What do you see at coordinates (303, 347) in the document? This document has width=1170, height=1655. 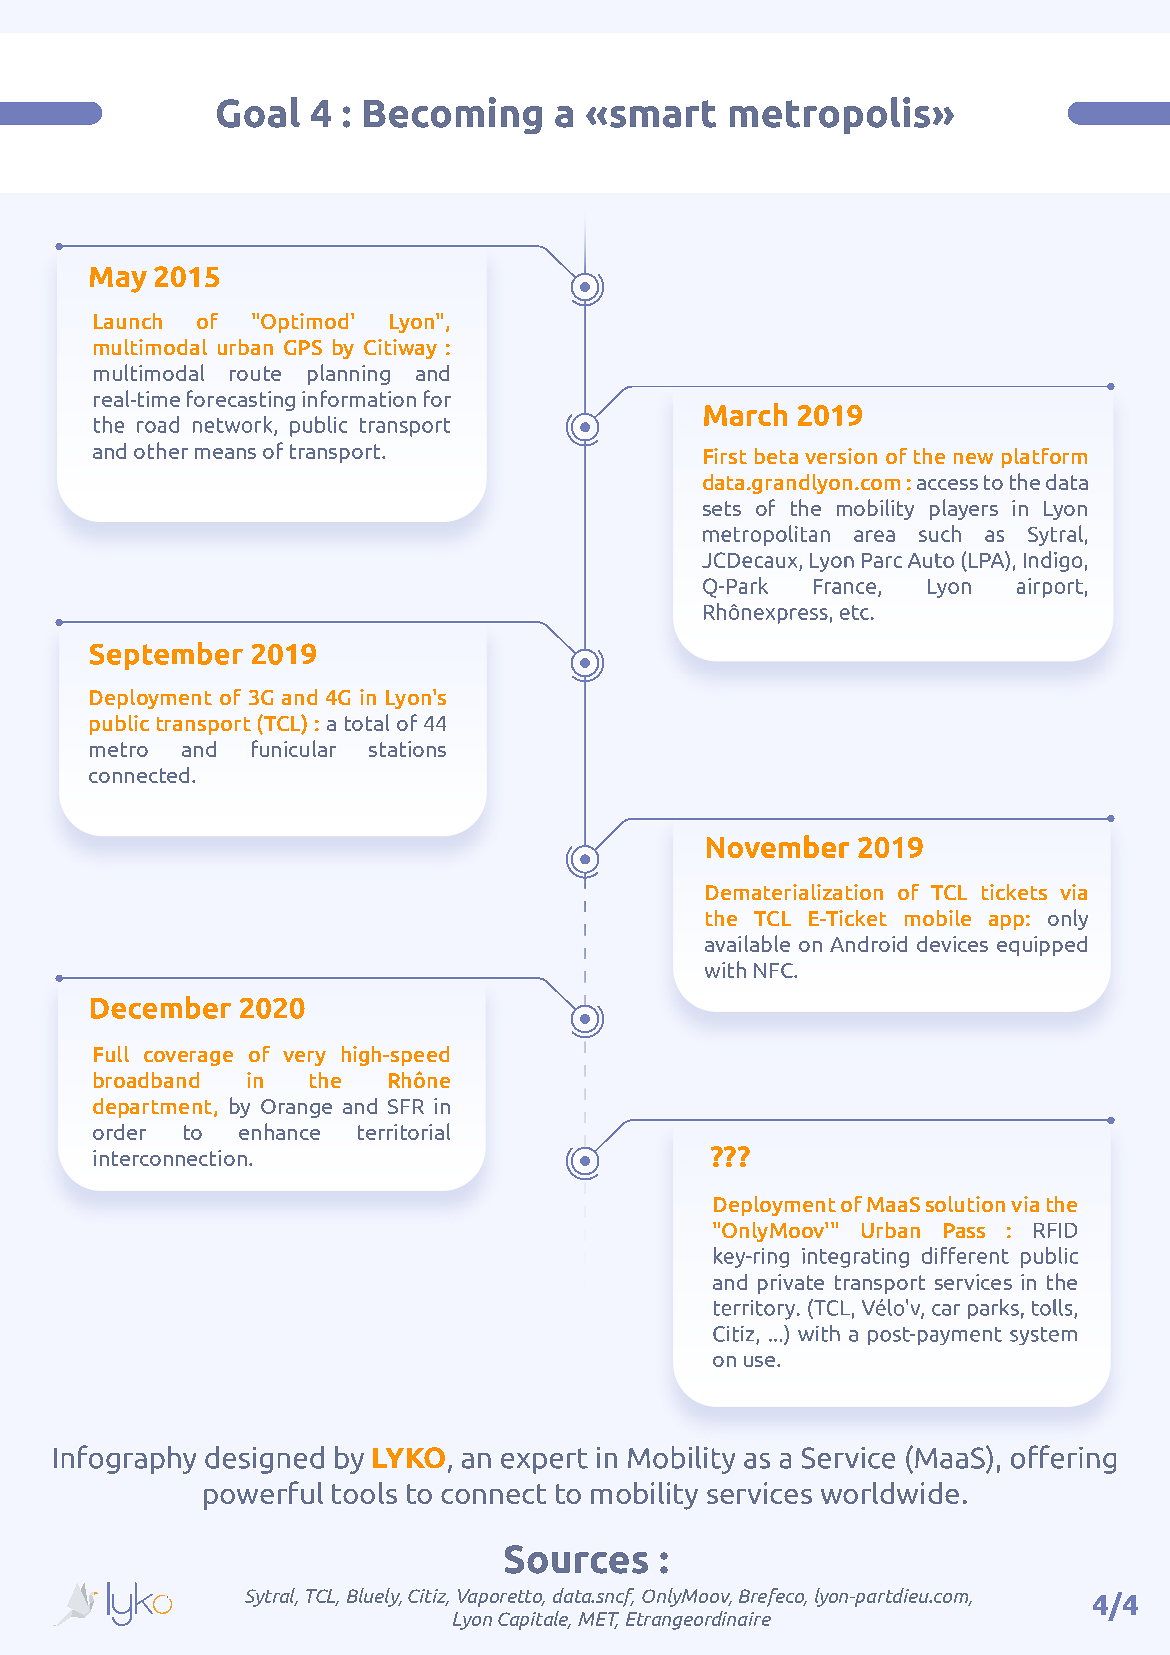 I see `GPS` at bounding box center [303, 347].
